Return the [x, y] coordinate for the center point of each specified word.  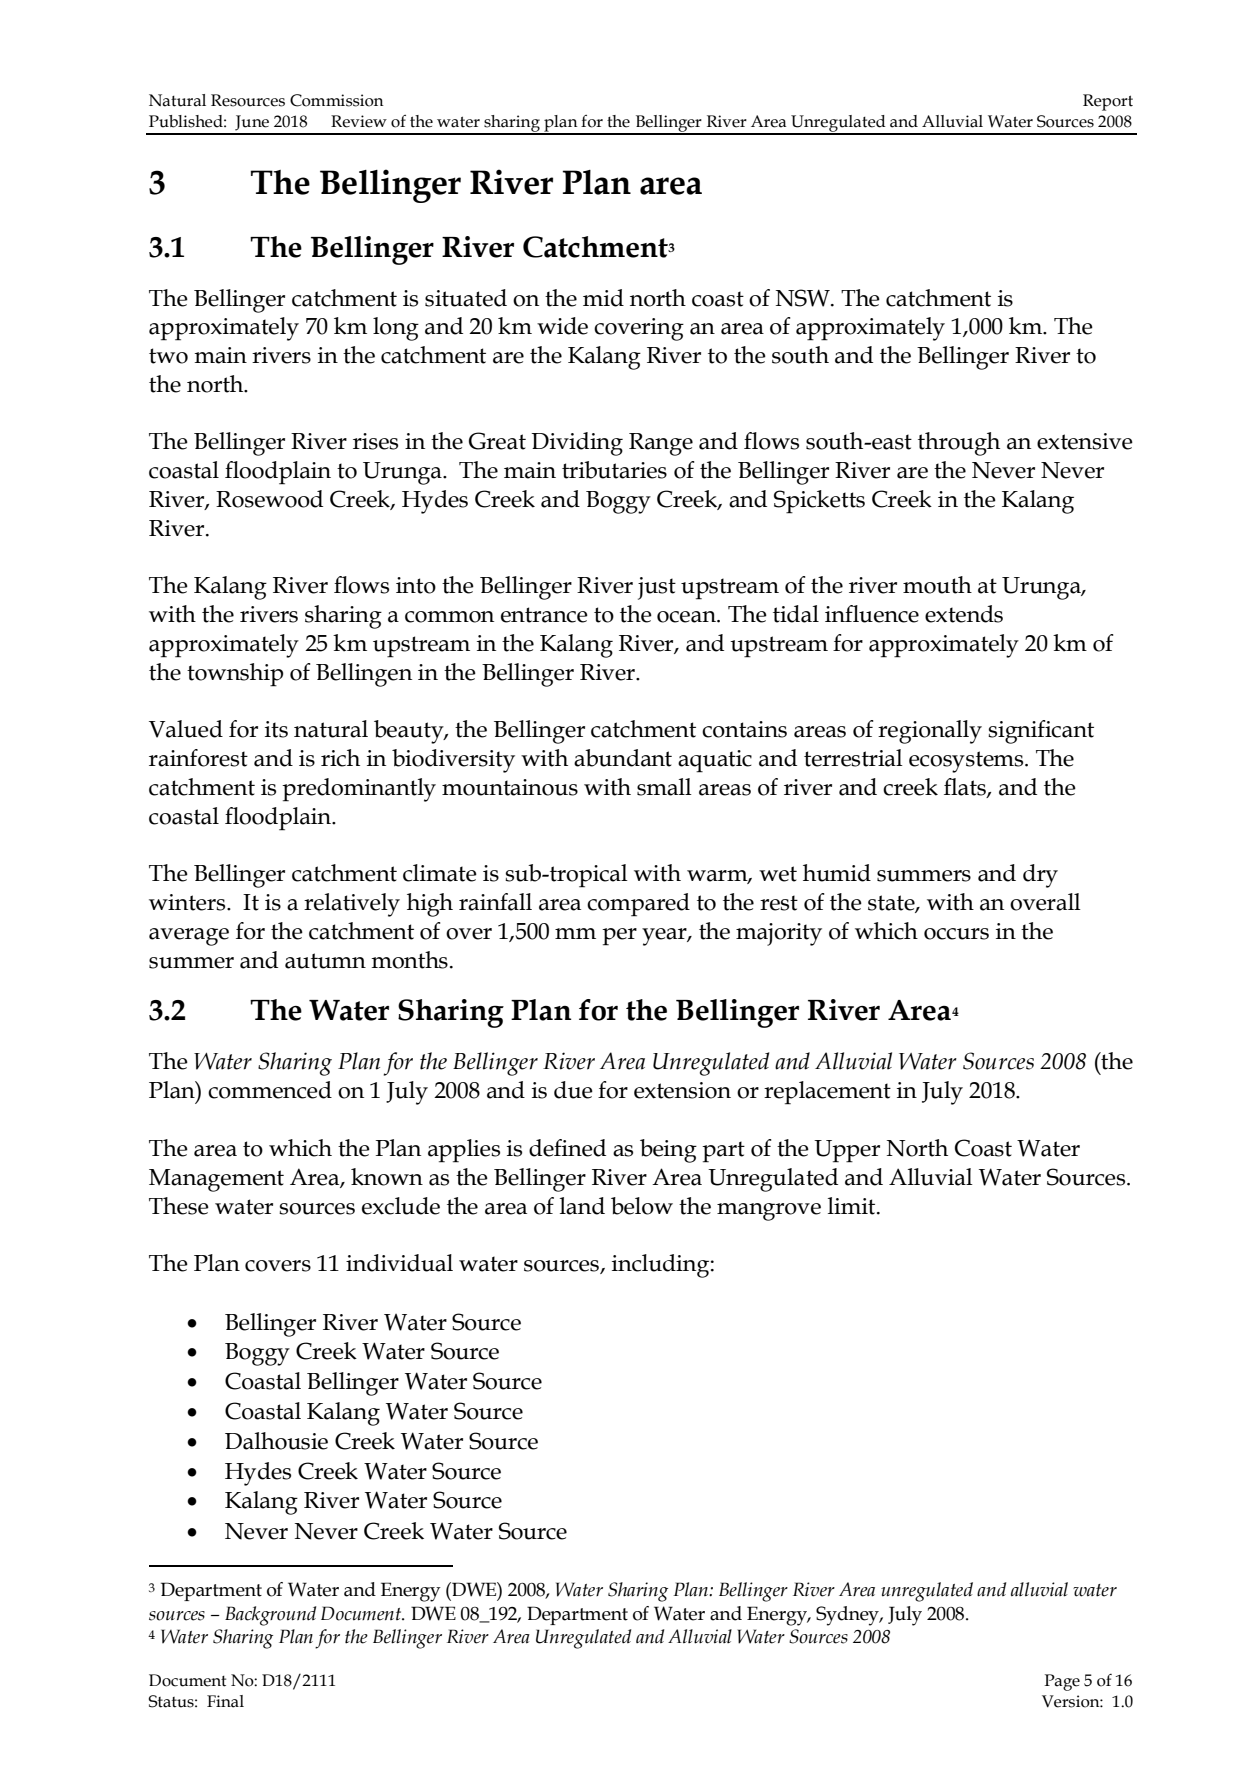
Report [1108, 102]
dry [1040, 876]
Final [225, 1701]
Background [270, 1616]
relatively [352, 905]
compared [638, 905]
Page [1062, 1682]
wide [562, 326]
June [252, 123]
